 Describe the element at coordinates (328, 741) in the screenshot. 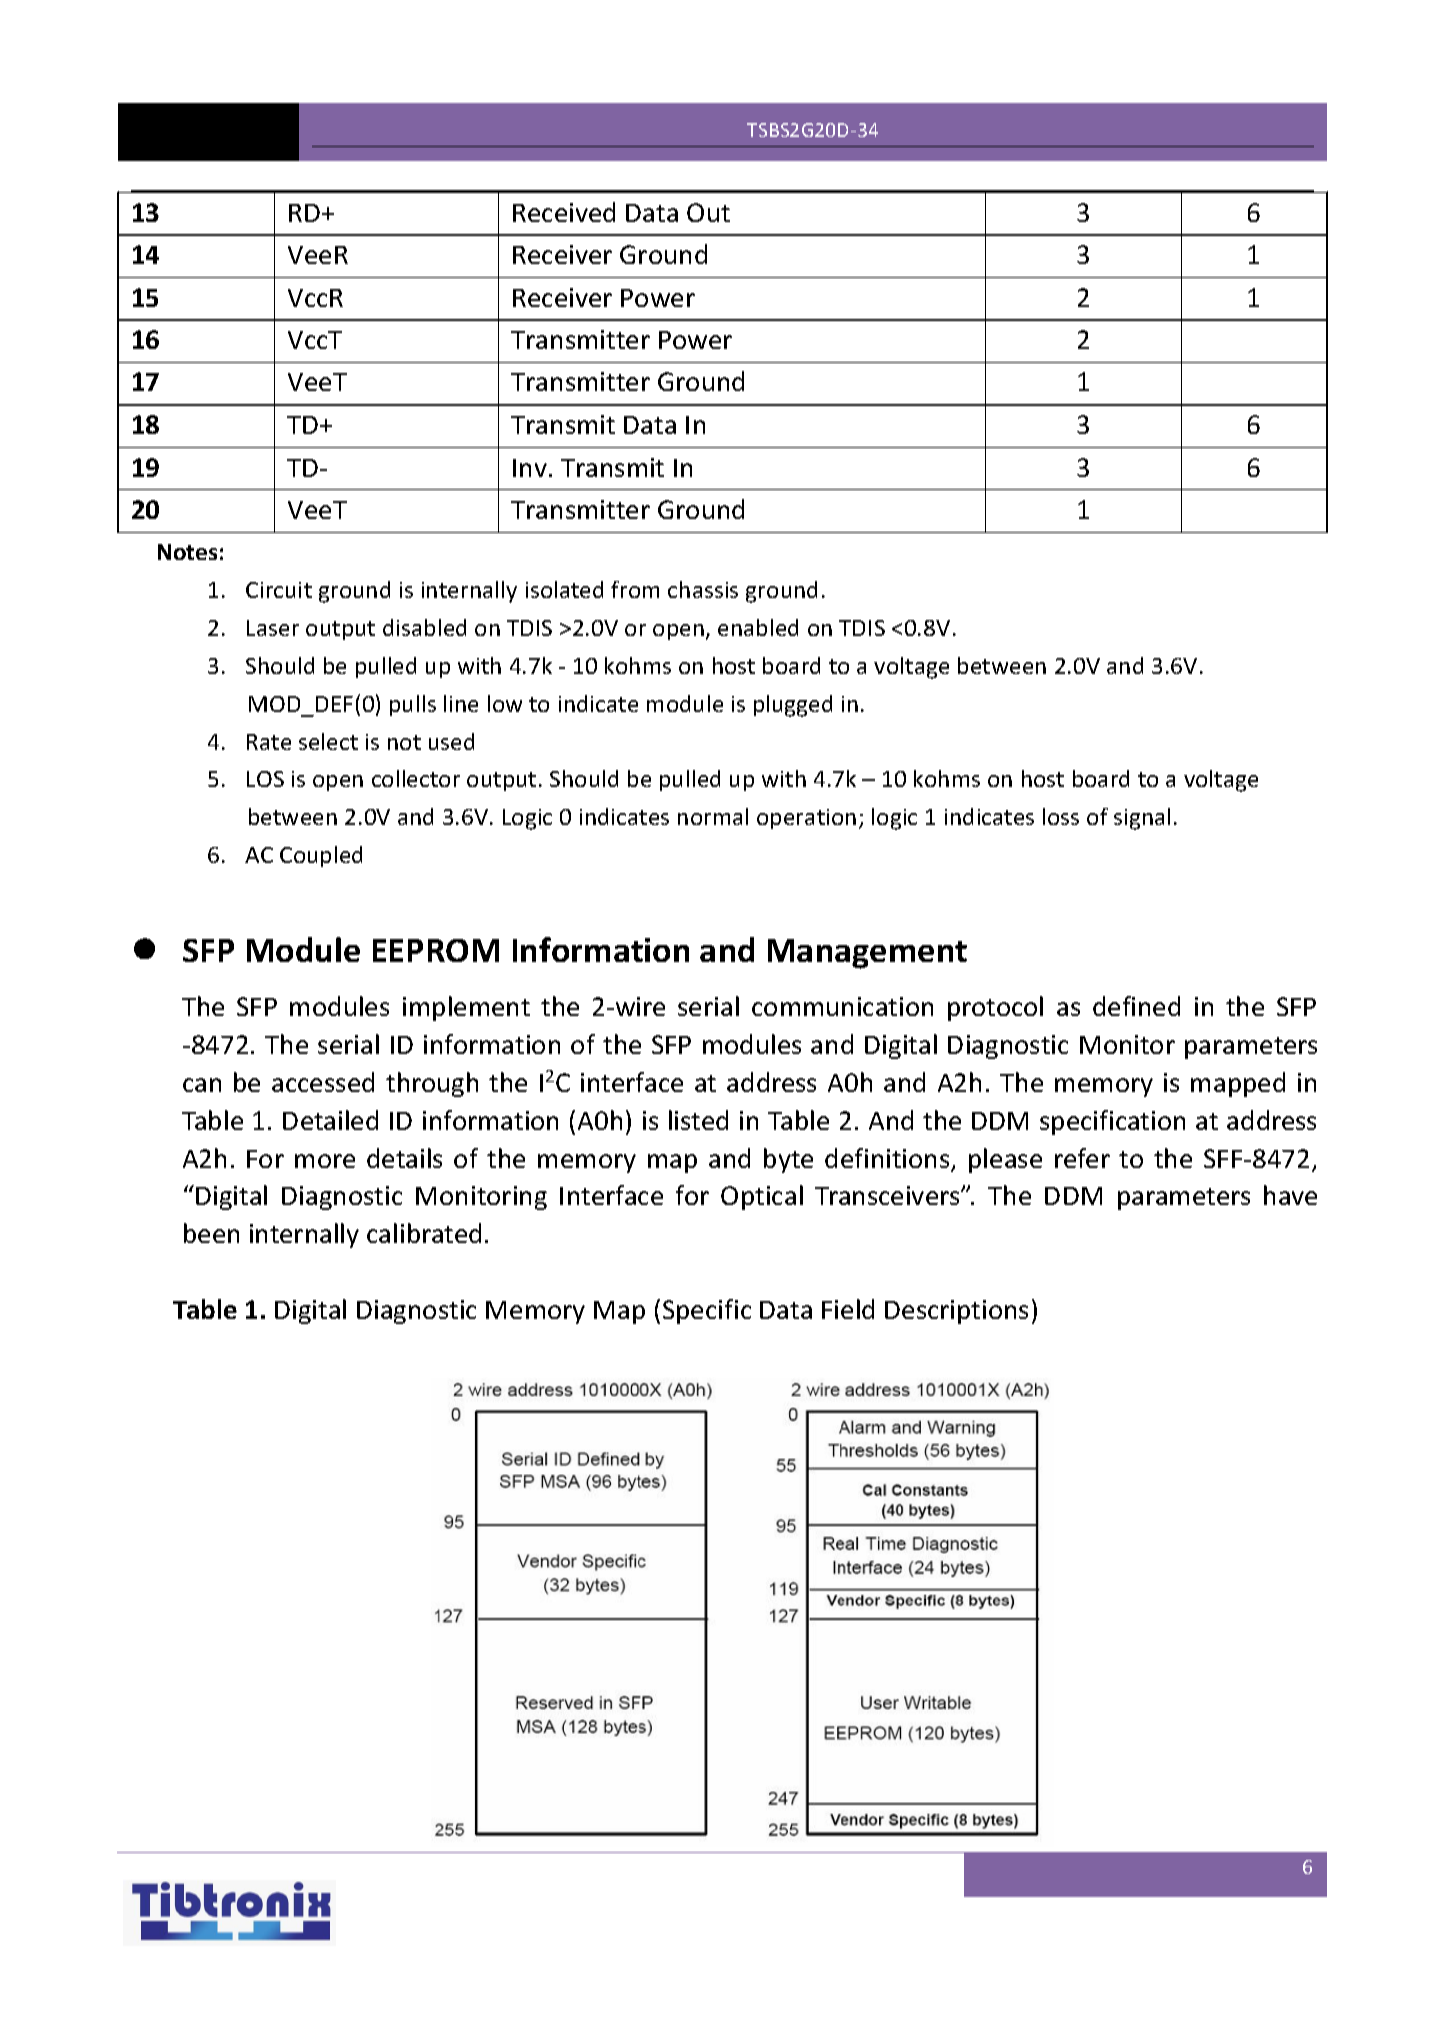

I see `select` at that location.
